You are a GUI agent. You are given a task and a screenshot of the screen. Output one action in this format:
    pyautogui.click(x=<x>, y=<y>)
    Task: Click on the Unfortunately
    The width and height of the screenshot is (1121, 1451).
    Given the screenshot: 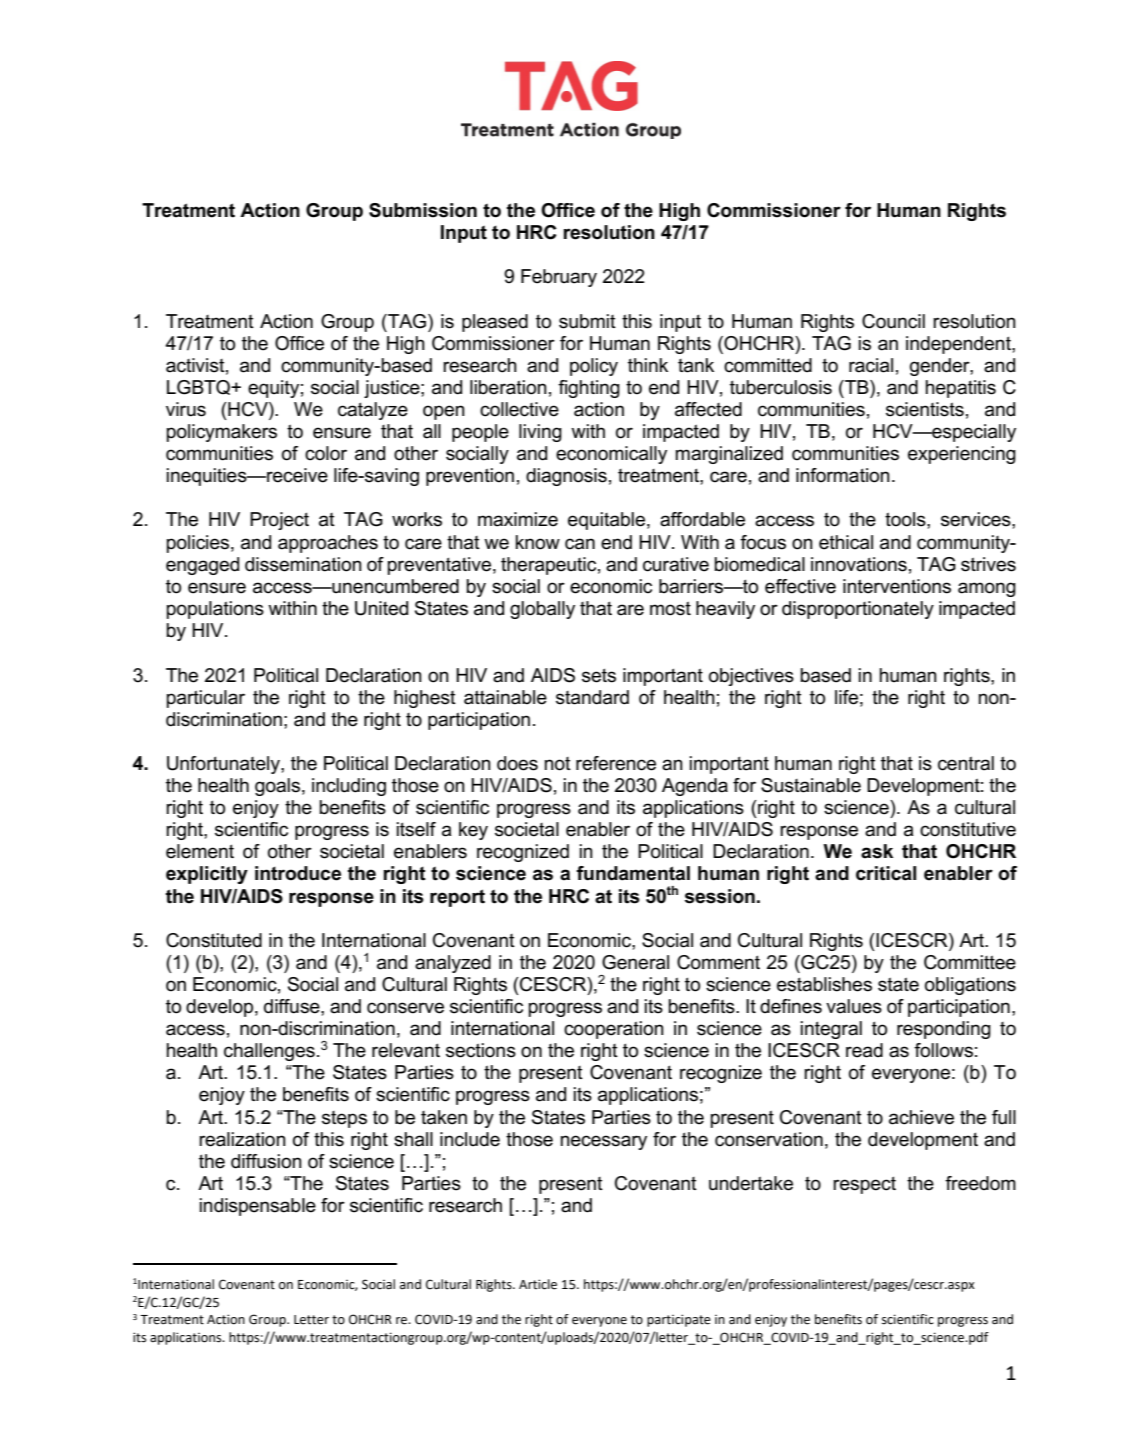 What is the action you would take?
    pyautogui.click(x=224, y=765)
